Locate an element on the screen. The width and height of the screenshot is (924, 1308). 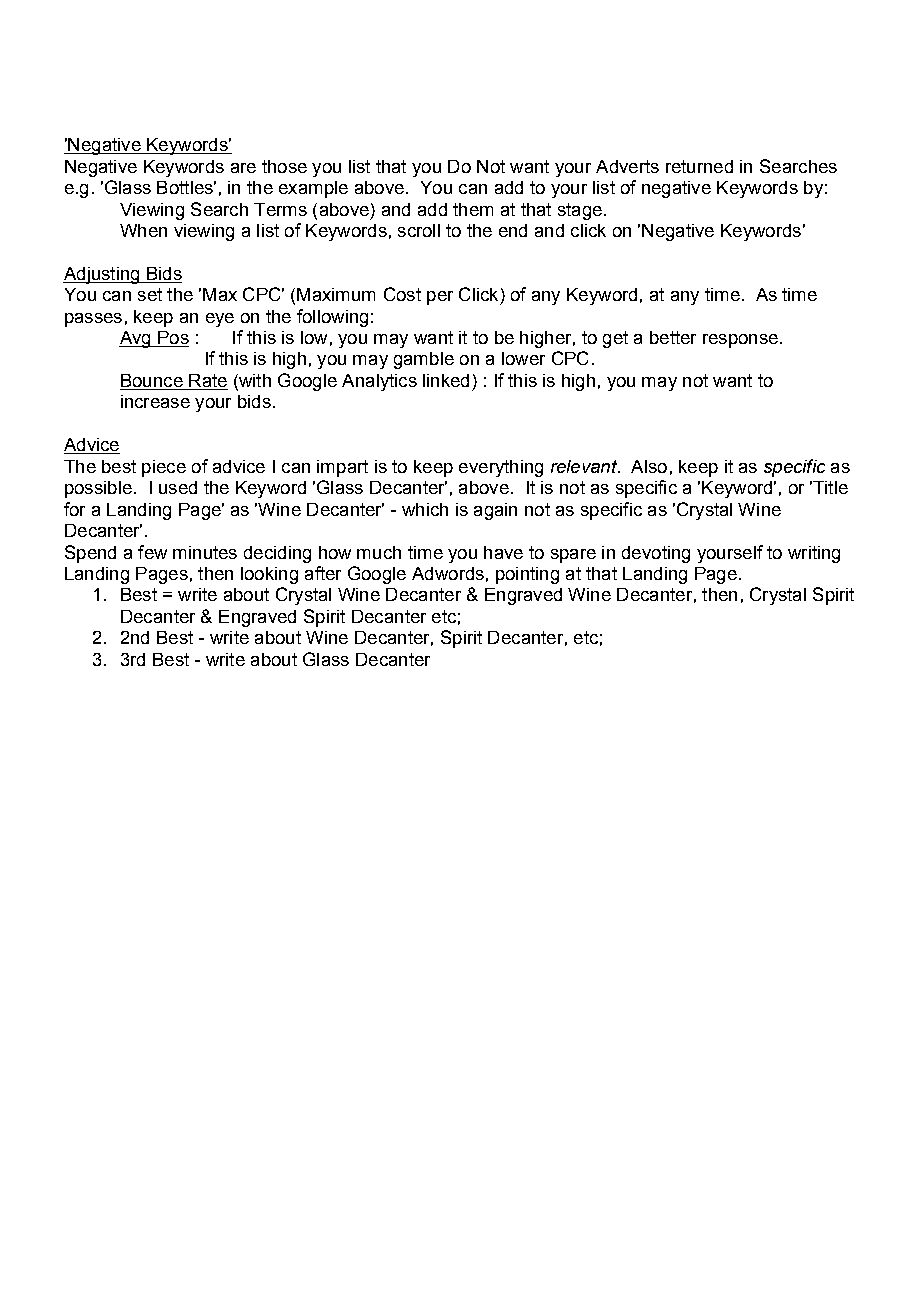
few is located at coordinates (152, 552).
